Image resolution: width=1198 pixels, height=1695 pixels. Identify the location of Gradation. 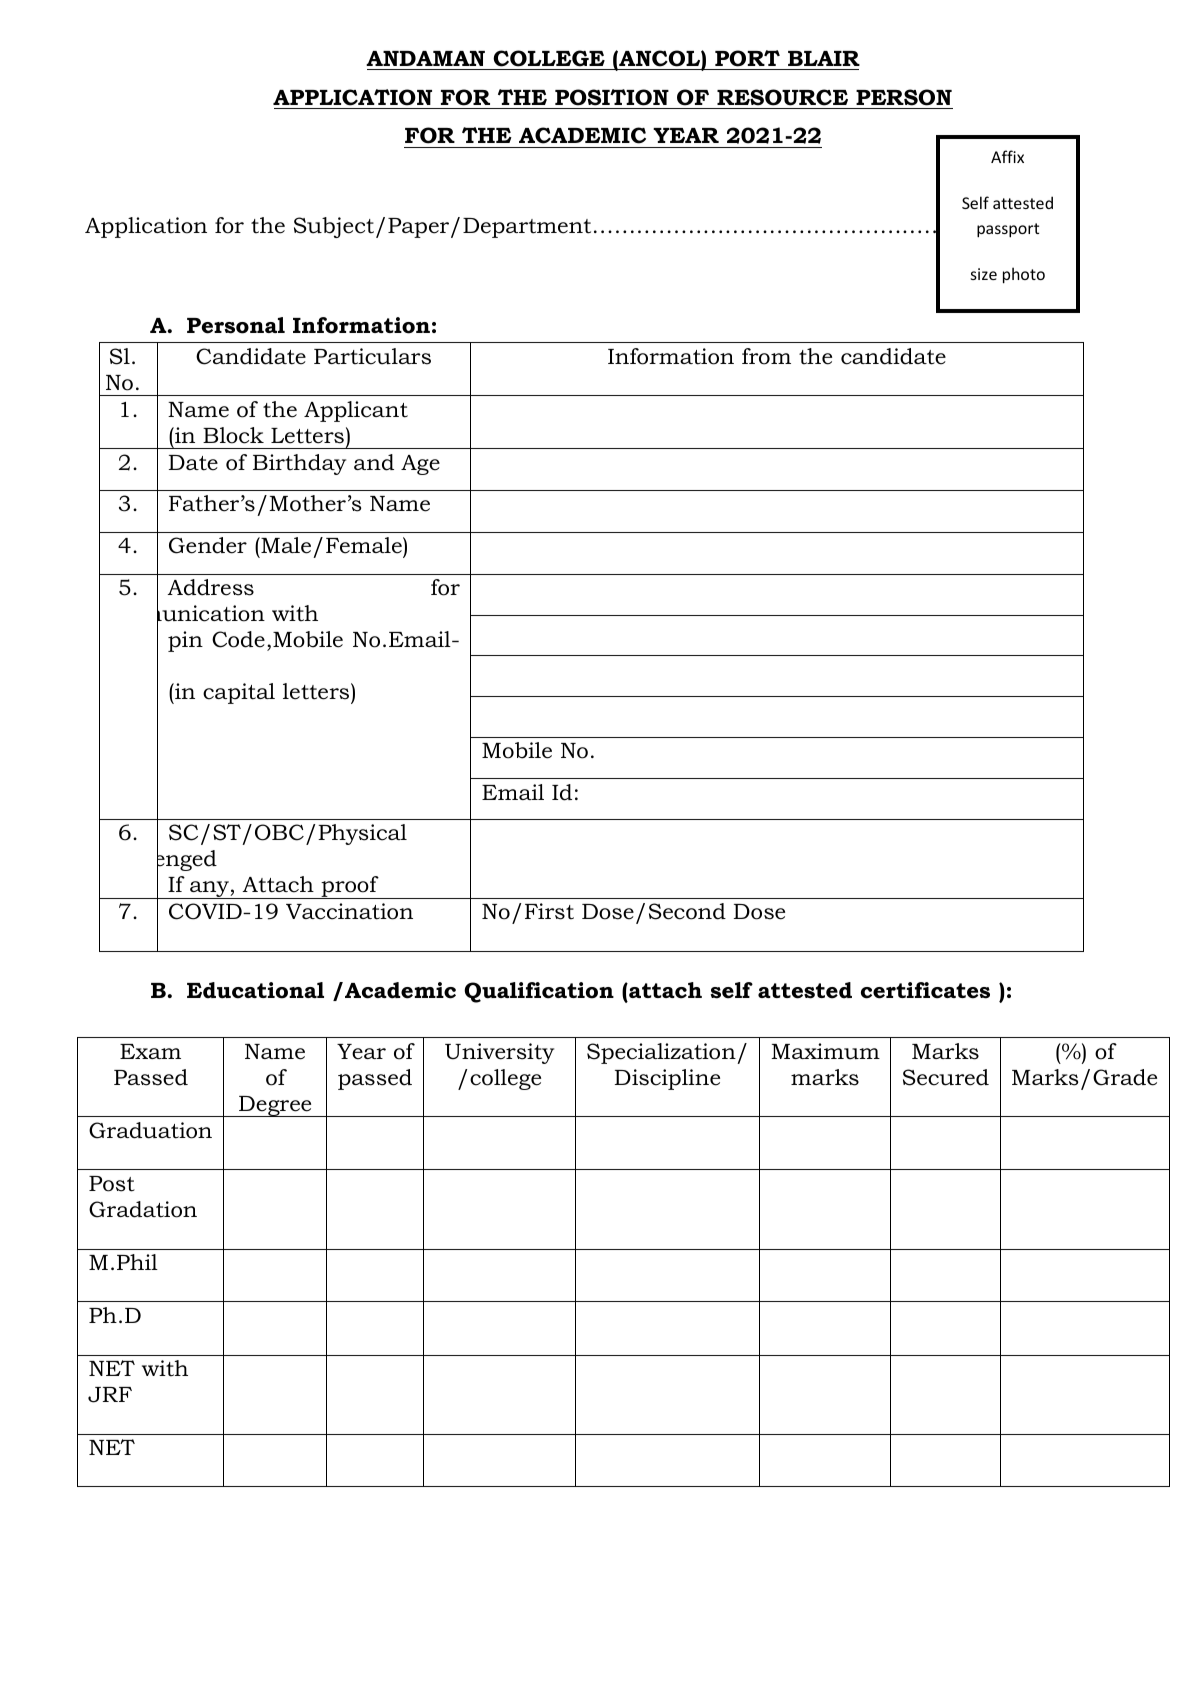
(143, 1209).
